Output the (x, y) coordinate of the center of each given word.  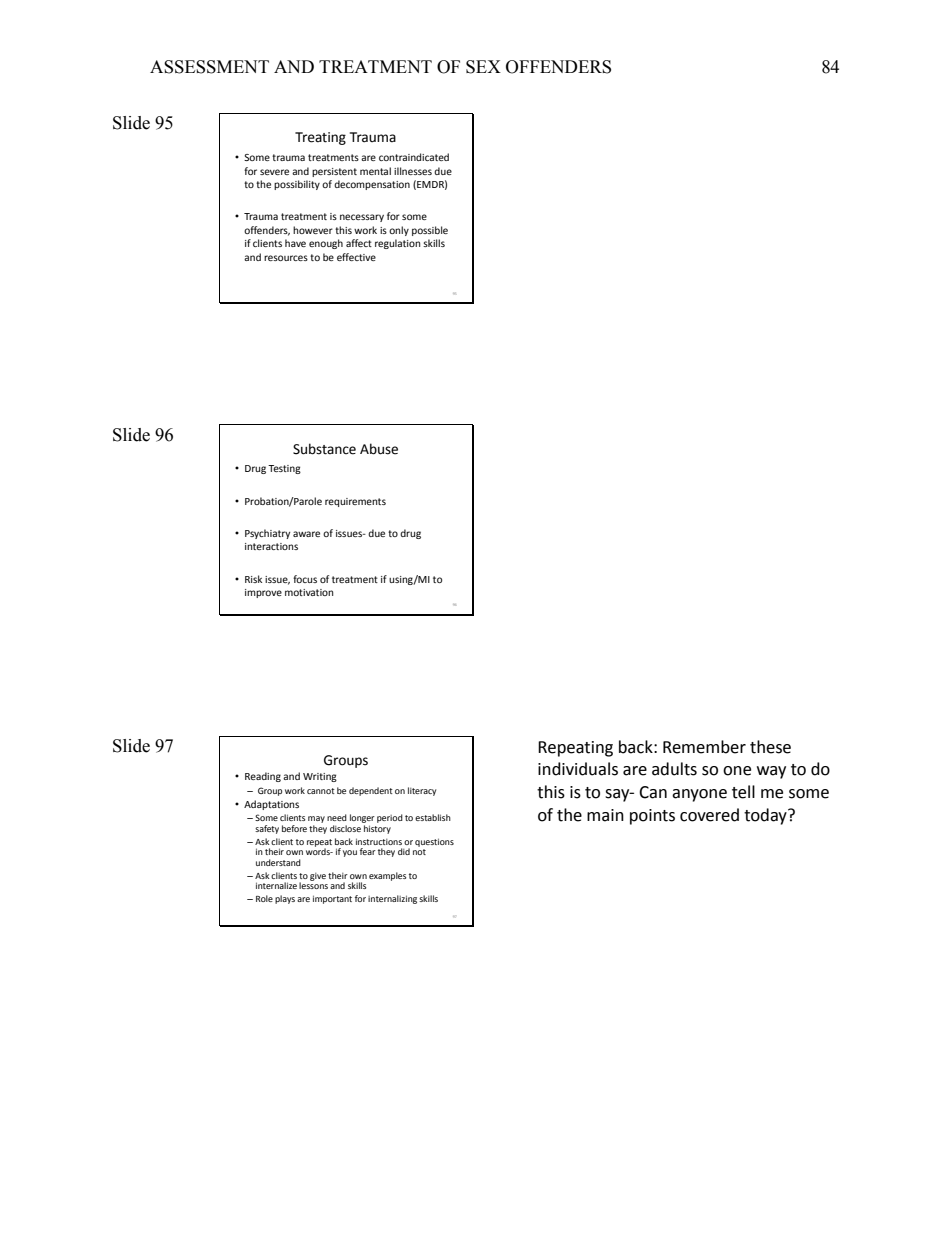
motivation (309, 592)
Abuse (379, 449)
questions (434, 842)
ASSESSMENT (209, 67)
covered (709, 815)
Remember (704, 747)
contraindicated (414, 157)
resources (286, 258)
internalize (276, 885)
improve (263, 593)
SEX (483, 67)
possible (430, 231)
